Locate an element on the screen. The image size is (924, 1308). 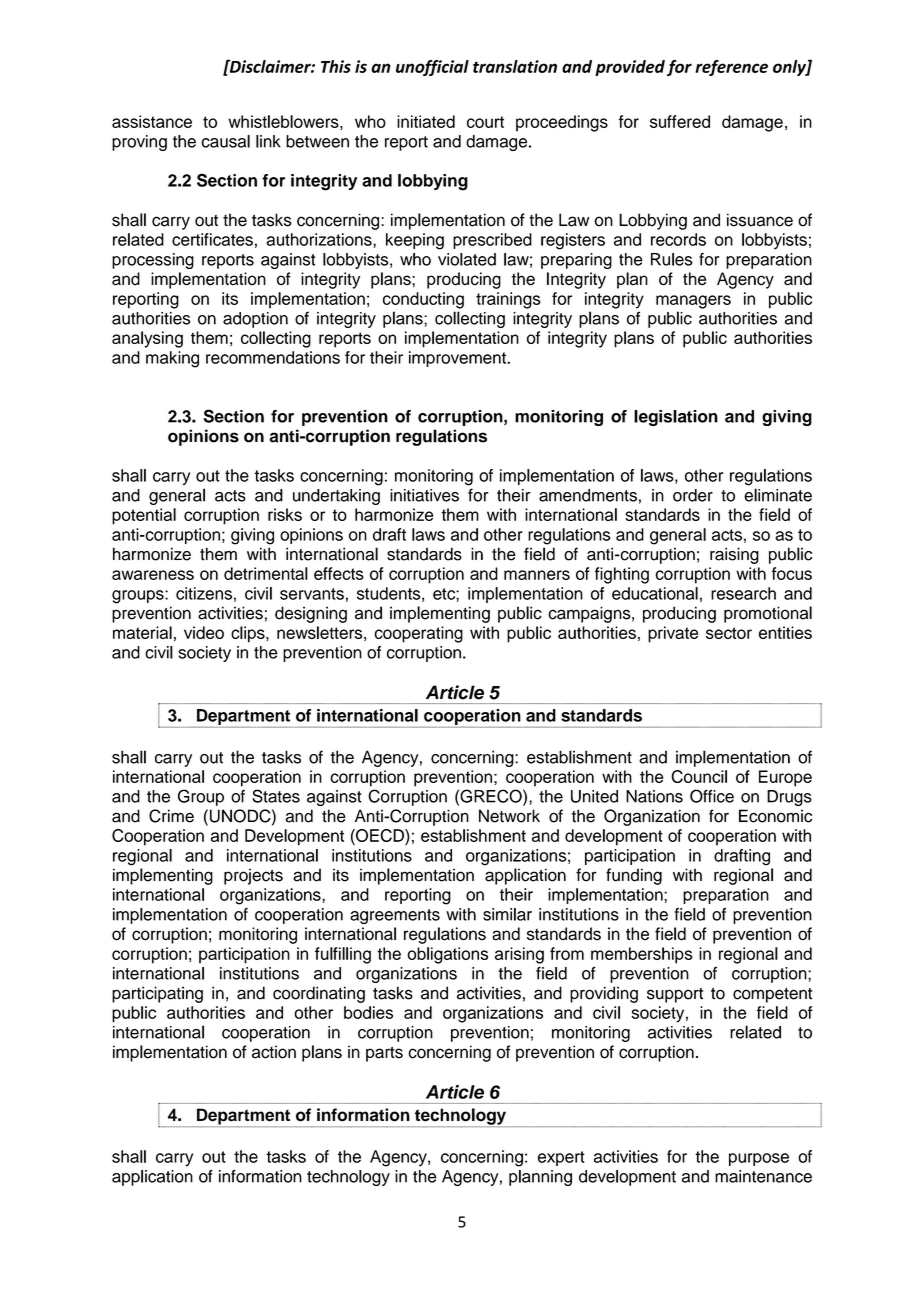
purpose is located at coordinates (759, 1159).
